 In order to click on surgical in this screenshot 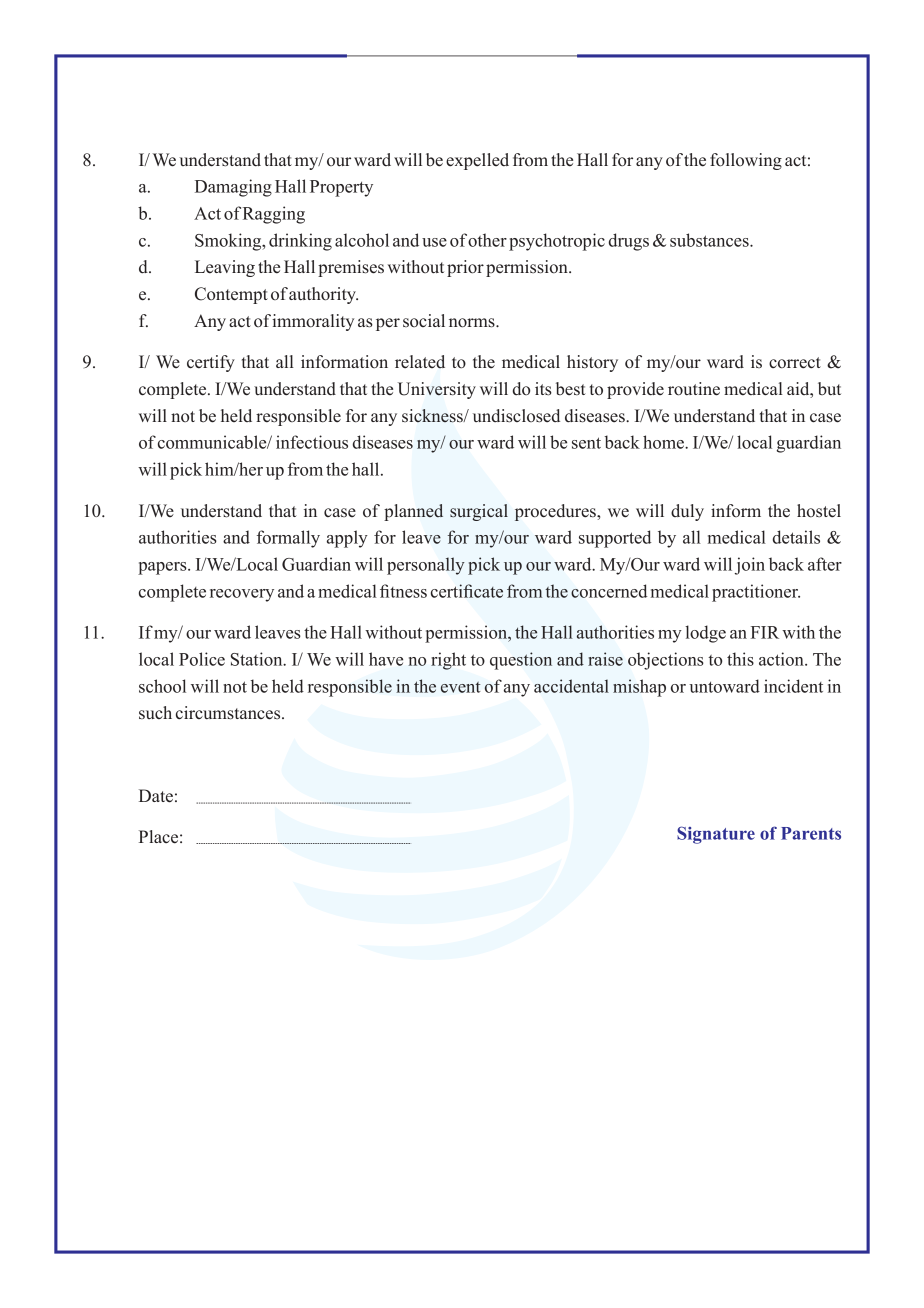, I will do `click(479, 512)`.
